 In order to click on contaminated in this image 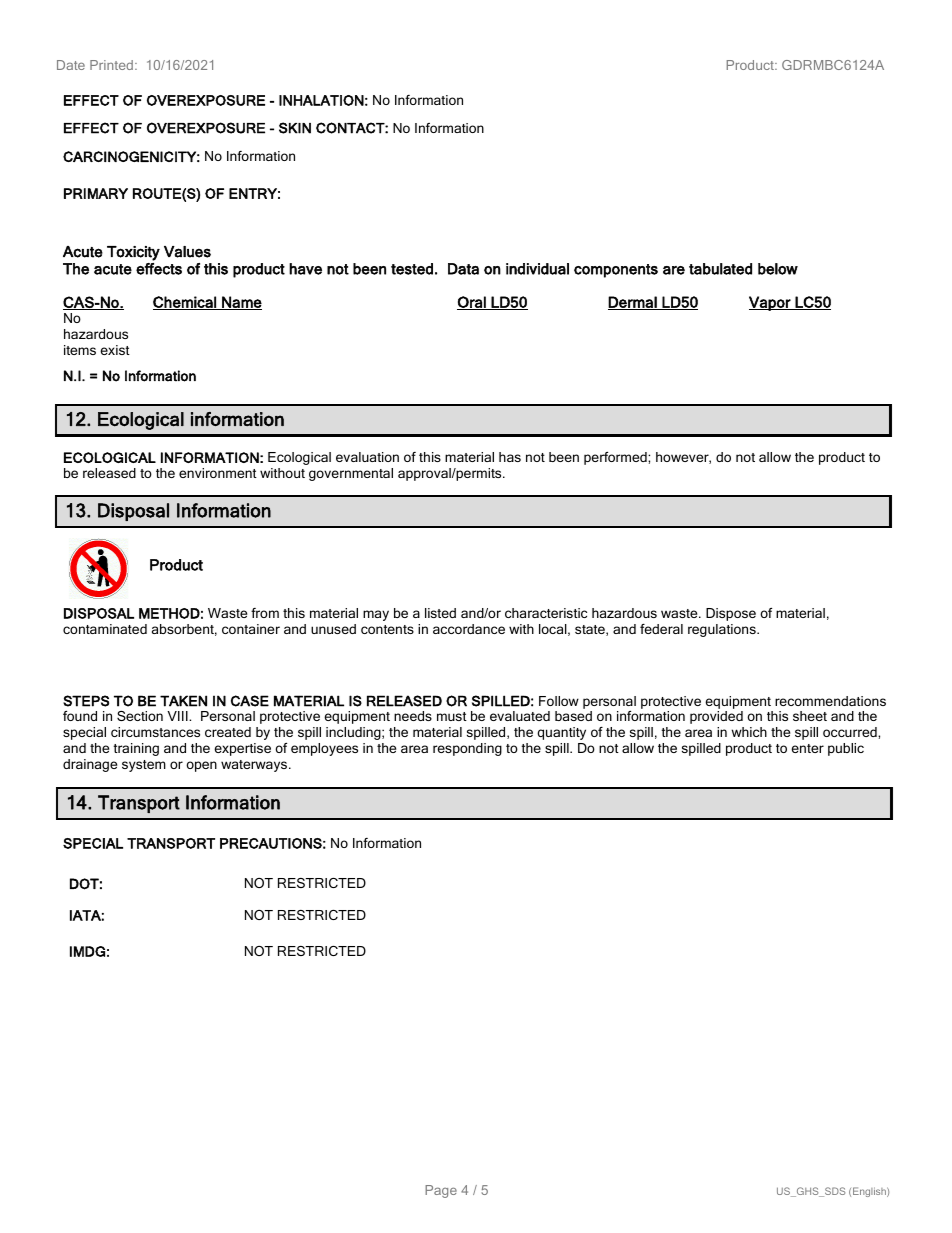, I will do `click(105, 629)`.
